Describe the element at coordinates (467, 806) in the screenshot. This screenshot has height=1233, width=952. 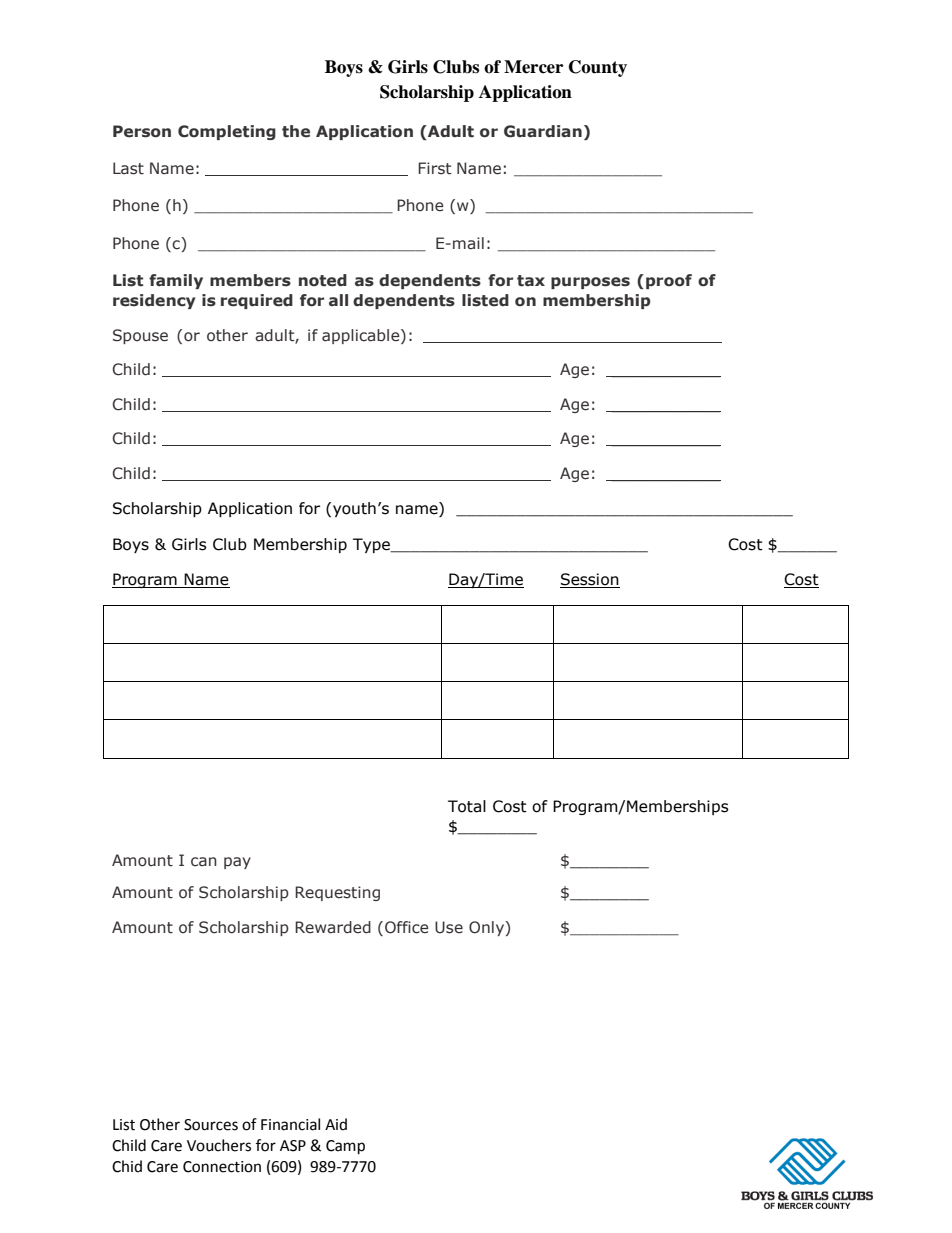
I see `Total` at that location.
